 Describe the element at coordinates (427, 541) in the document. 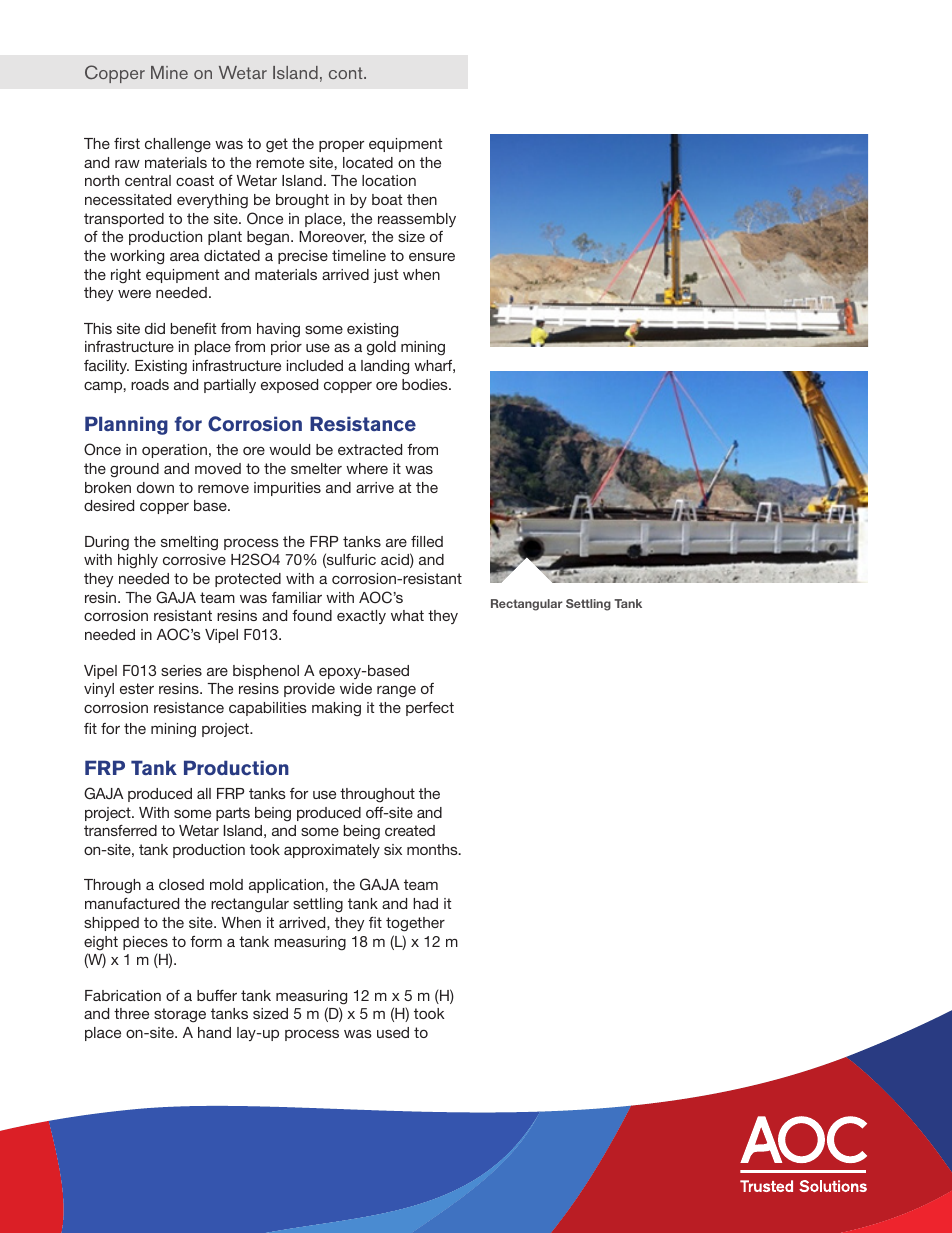

I see `filled` at that location.
